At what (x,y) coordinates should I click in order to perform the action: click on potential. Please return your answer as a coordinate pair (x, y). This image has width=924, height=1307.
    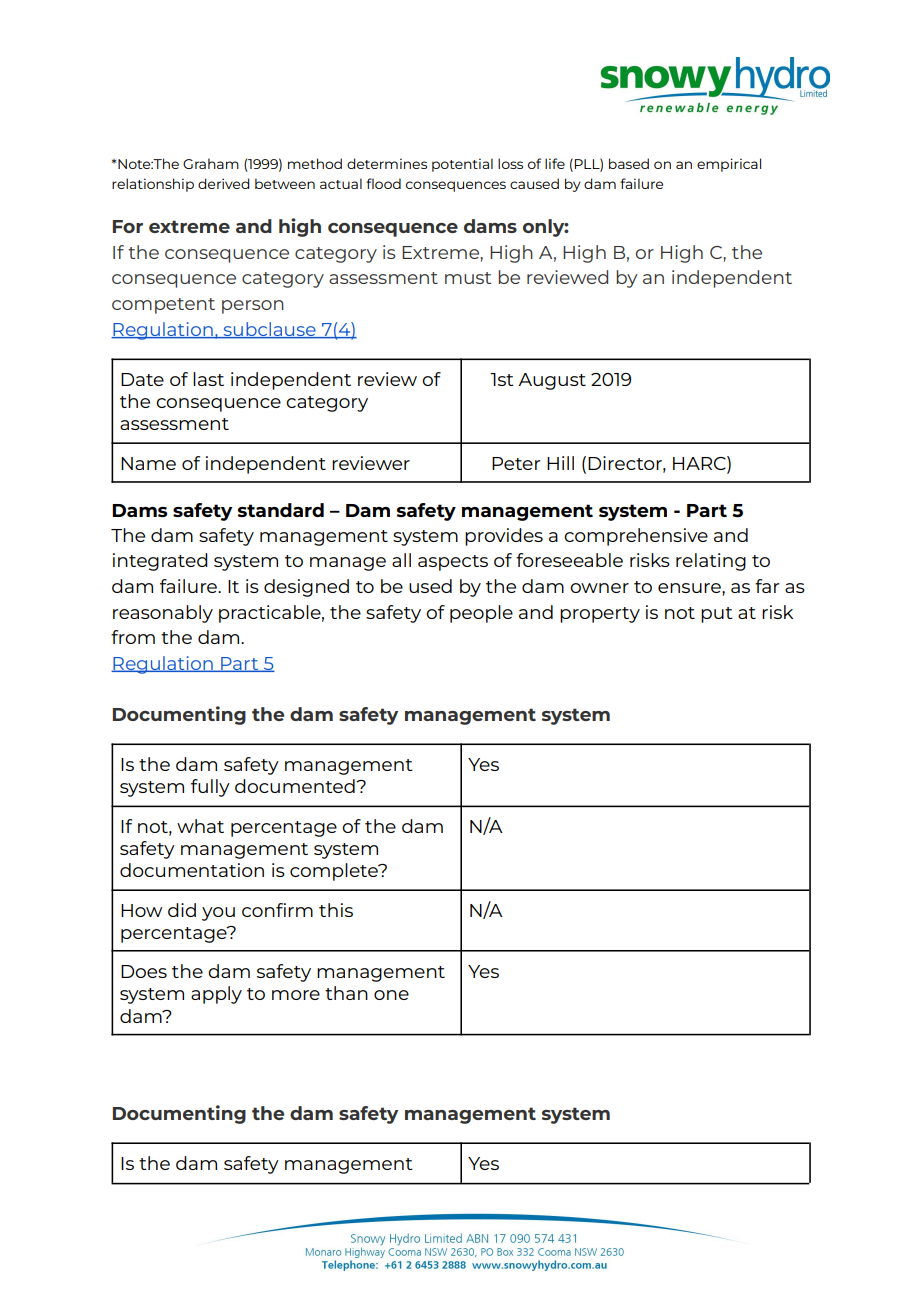
    Looking at the image, I should click on (462, 165).
